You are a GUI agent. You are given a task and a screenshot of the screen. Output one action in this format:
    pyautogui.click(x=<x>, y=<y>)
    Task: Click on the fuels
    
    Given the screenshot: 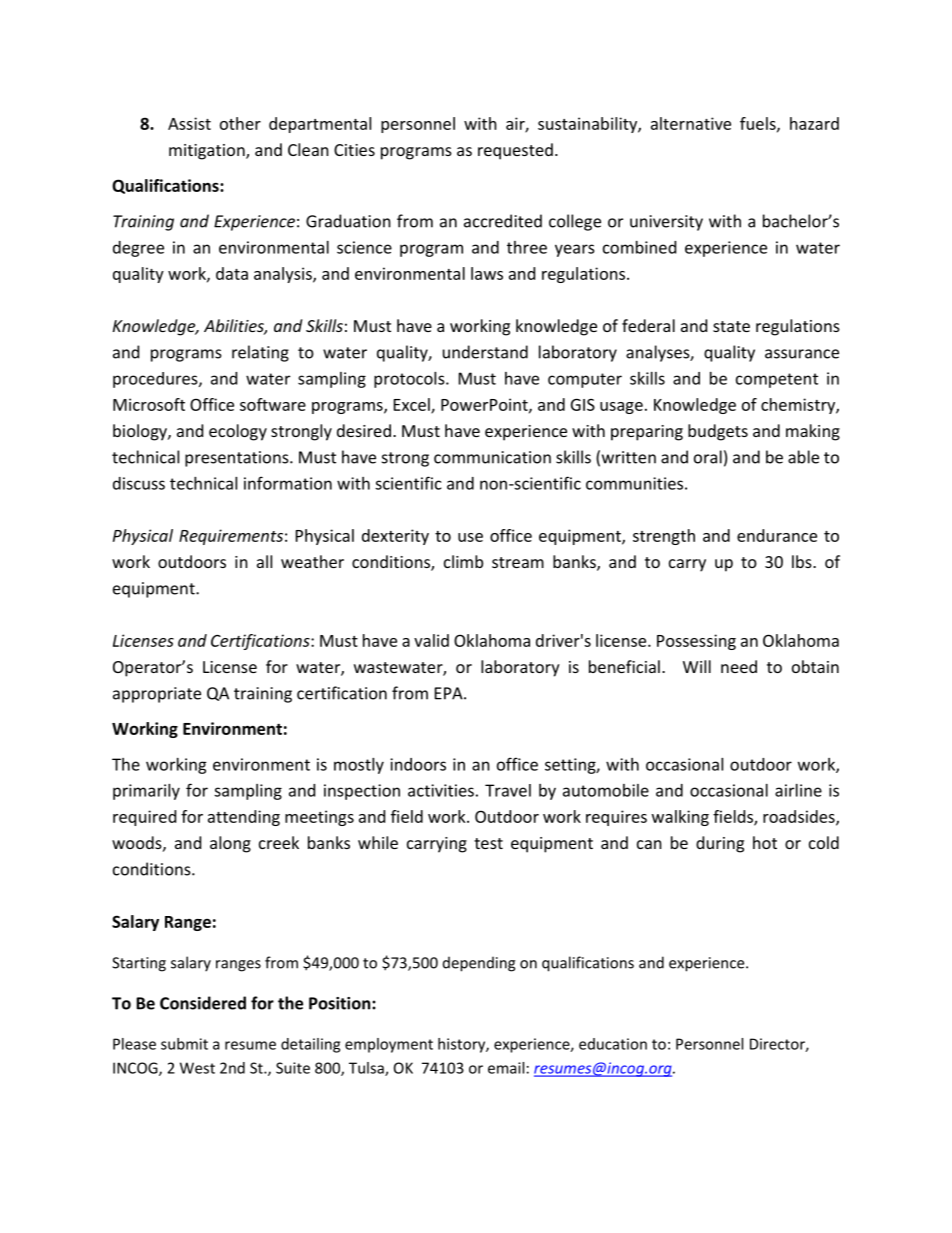 What is the action you would take?
    pyautogui.click(x=759, y=124)
